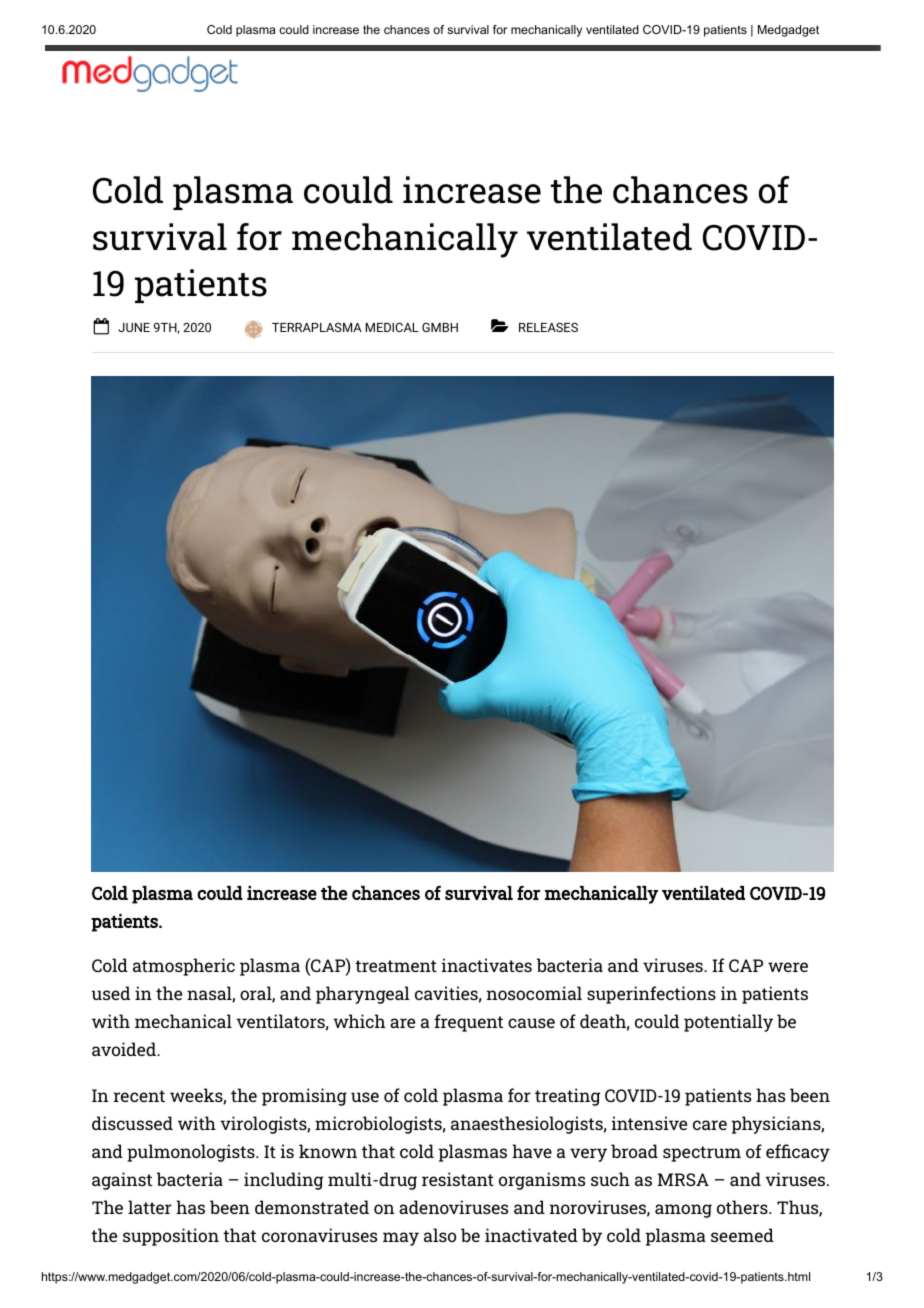 Image resolution: width=924 pixels, height=1308 pixels. Describe the element at coordinates (134, 327) in the screenshot. I see `JUNE` at that location.
